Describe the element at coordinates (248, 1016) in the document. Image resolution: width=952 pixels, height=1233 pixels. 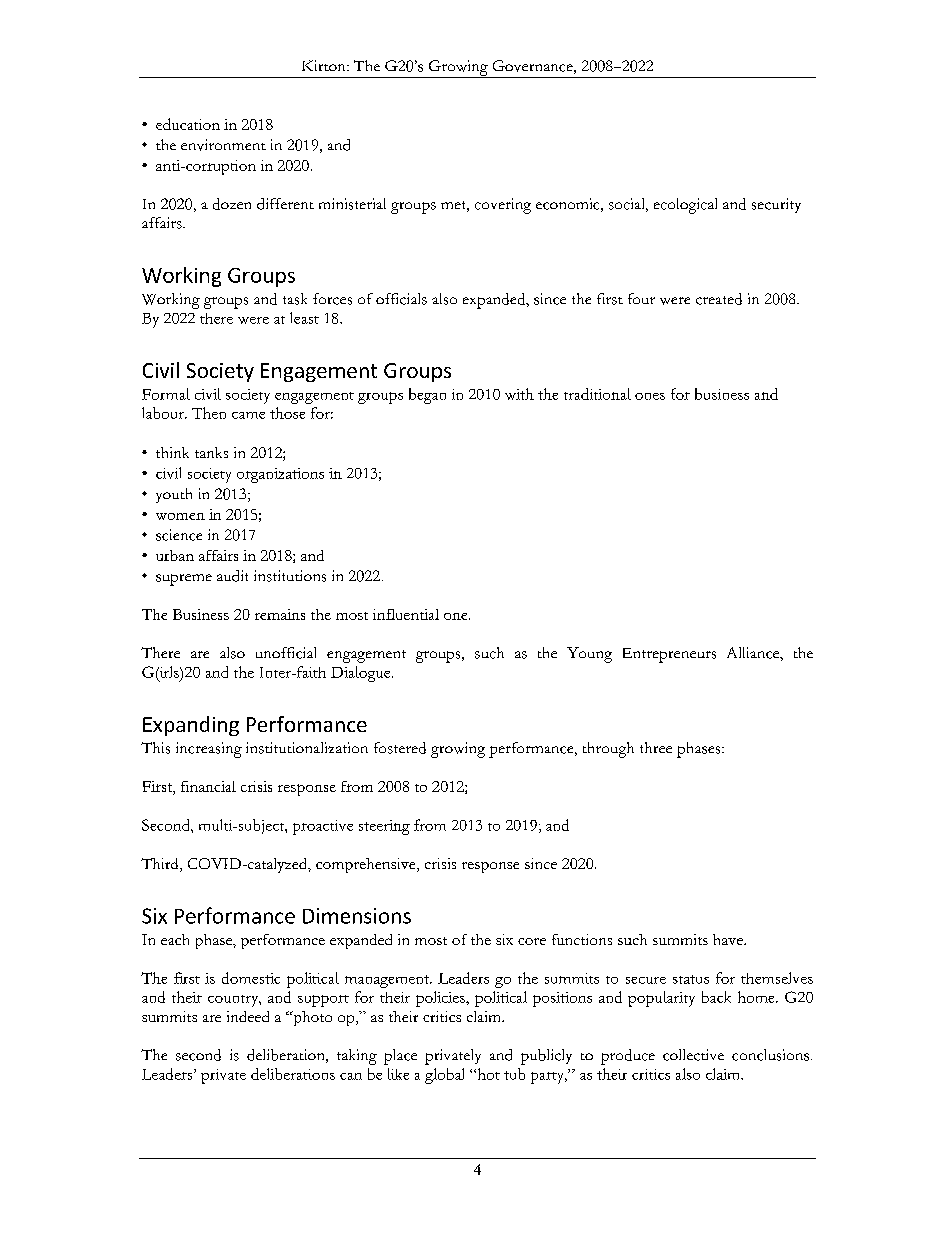
I see `indeed` at that location.
